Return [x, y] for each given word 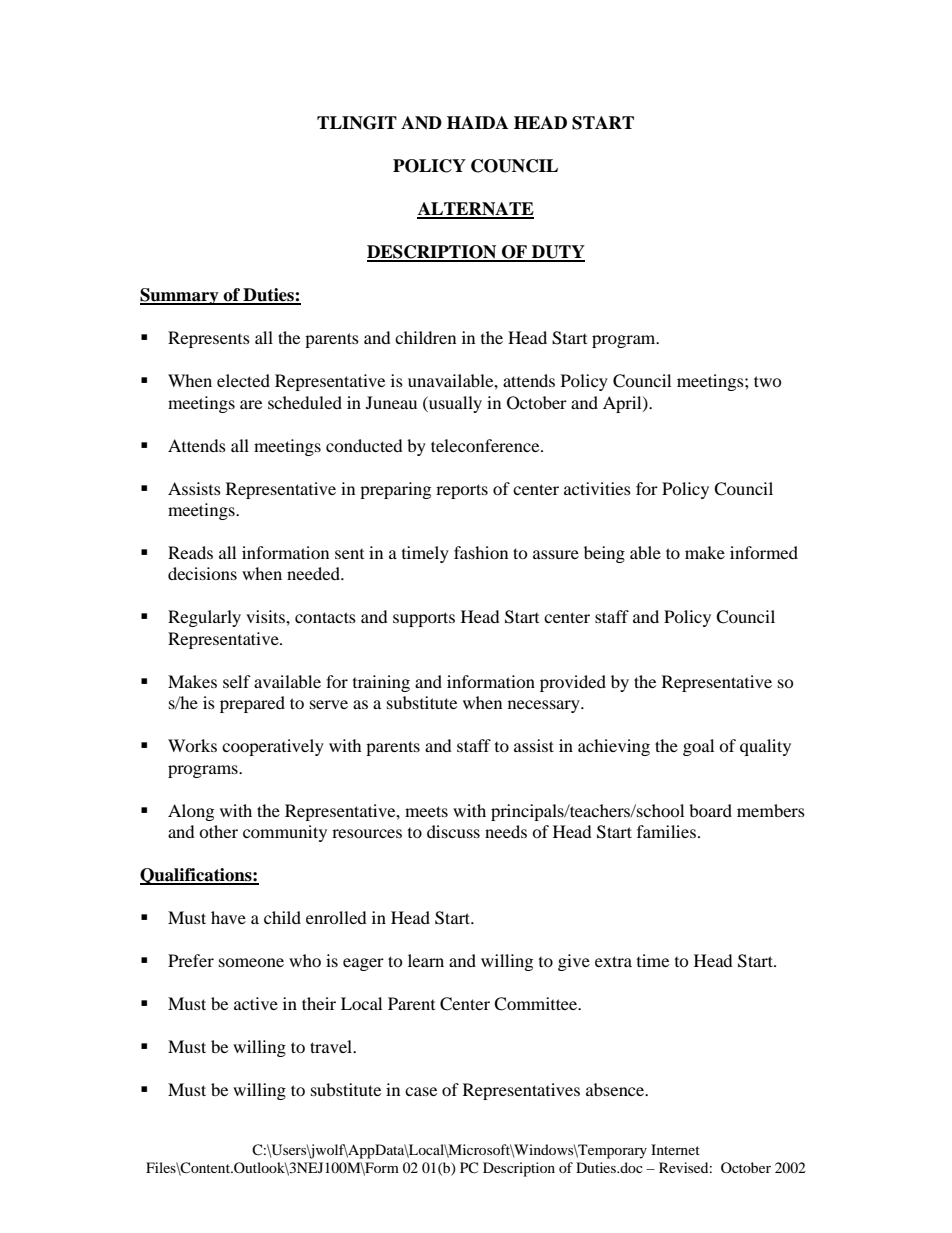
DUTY [557, 253]
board [710, 810]
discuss [453, 831]
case [421, 1091]
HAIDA [477, 122]
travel [332, 1046]
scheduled [305, 402]
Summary [180, 296]
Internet [675, 1149]
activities [597, 488]
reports [462, 491]
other [218, 831]
